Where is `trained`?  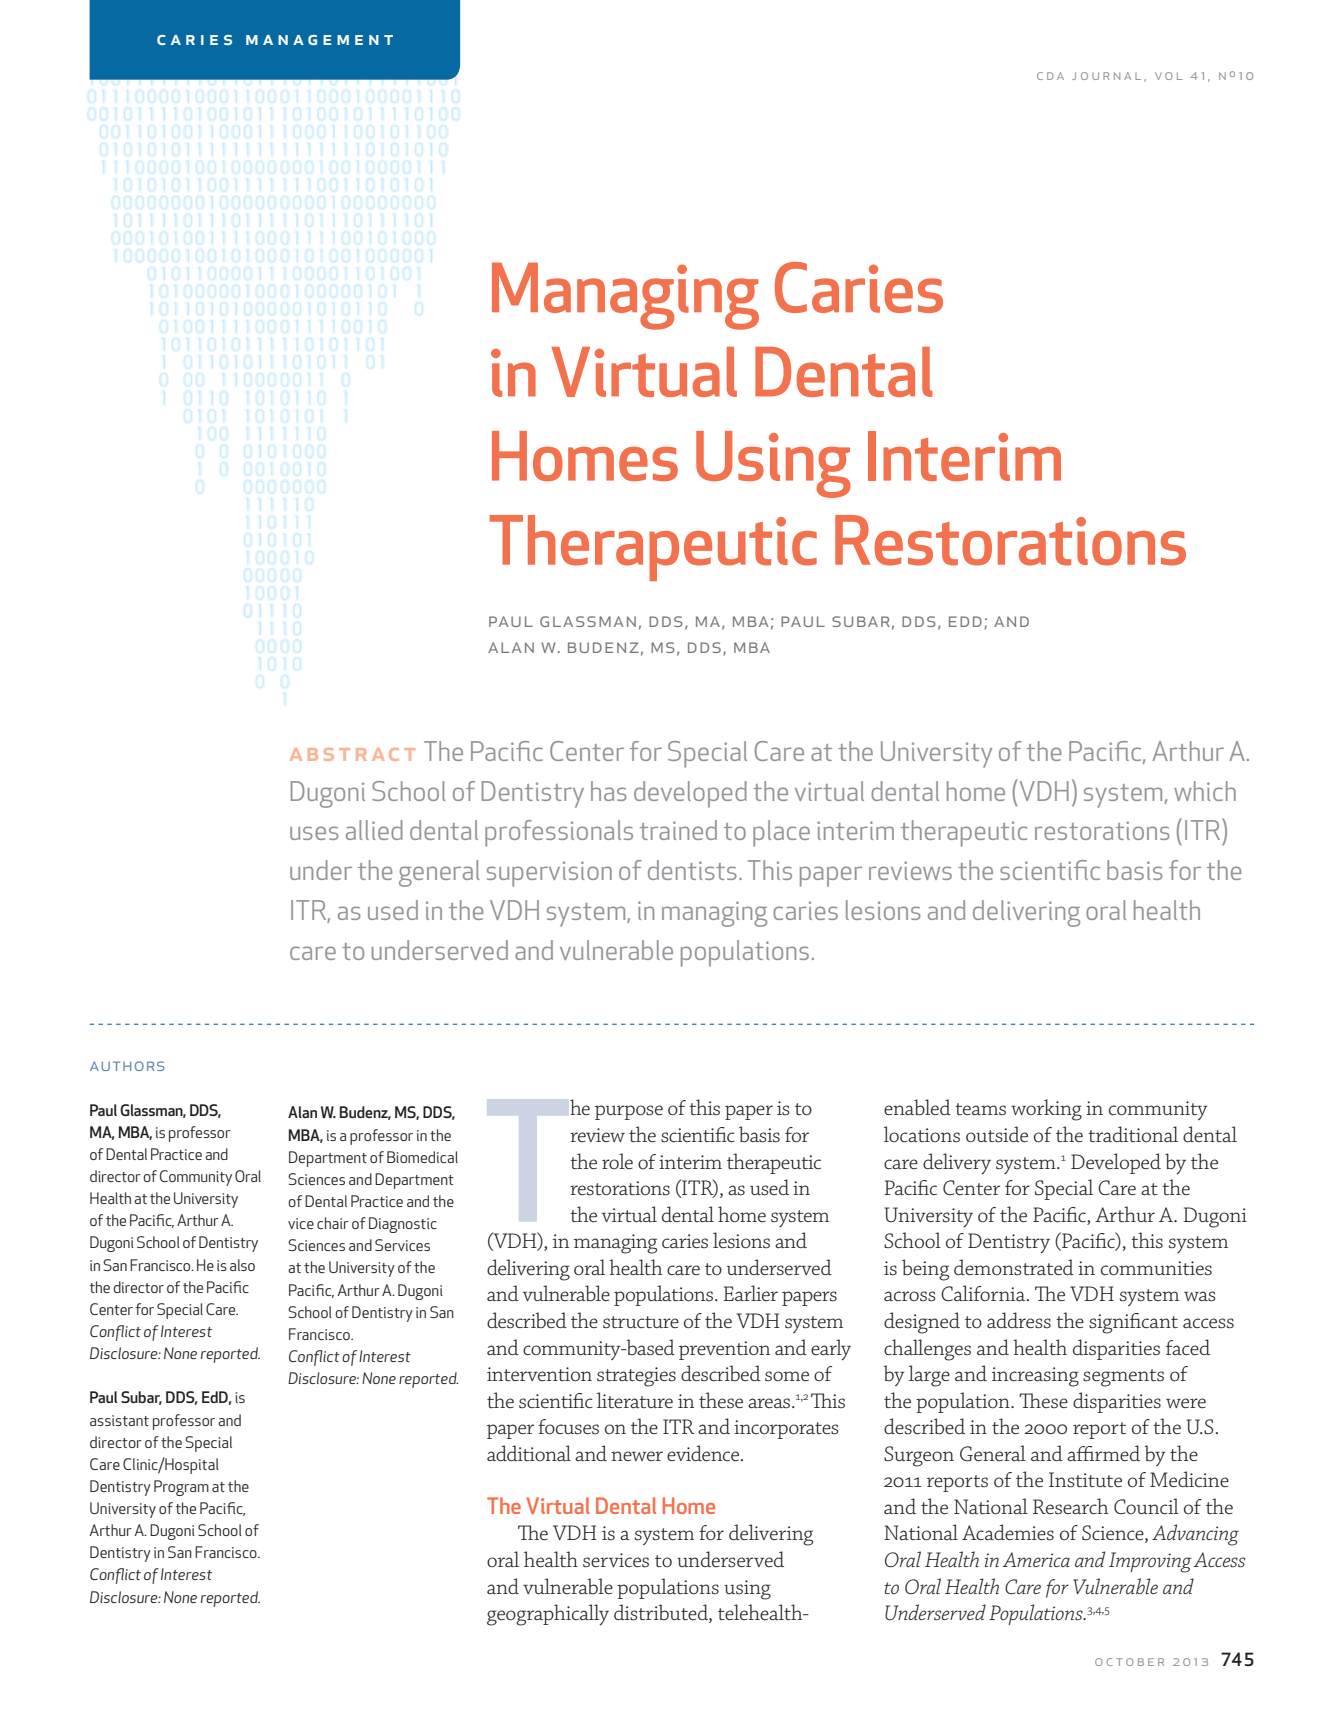 trained is located at coordinates (678, 830).
